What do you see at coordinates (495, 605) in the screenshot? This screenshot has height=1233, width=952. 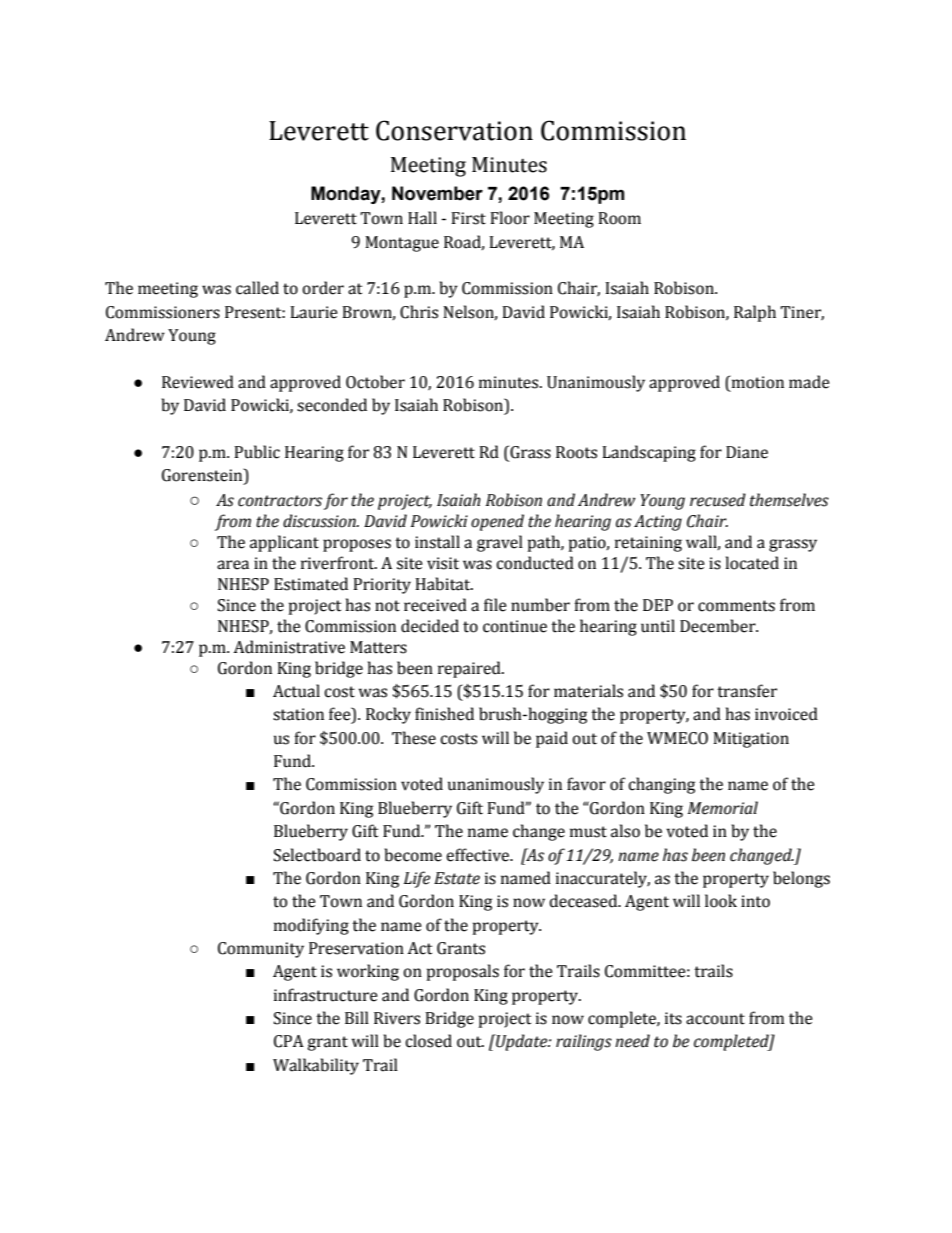 I see `file` at bounding box center [495, 605].
